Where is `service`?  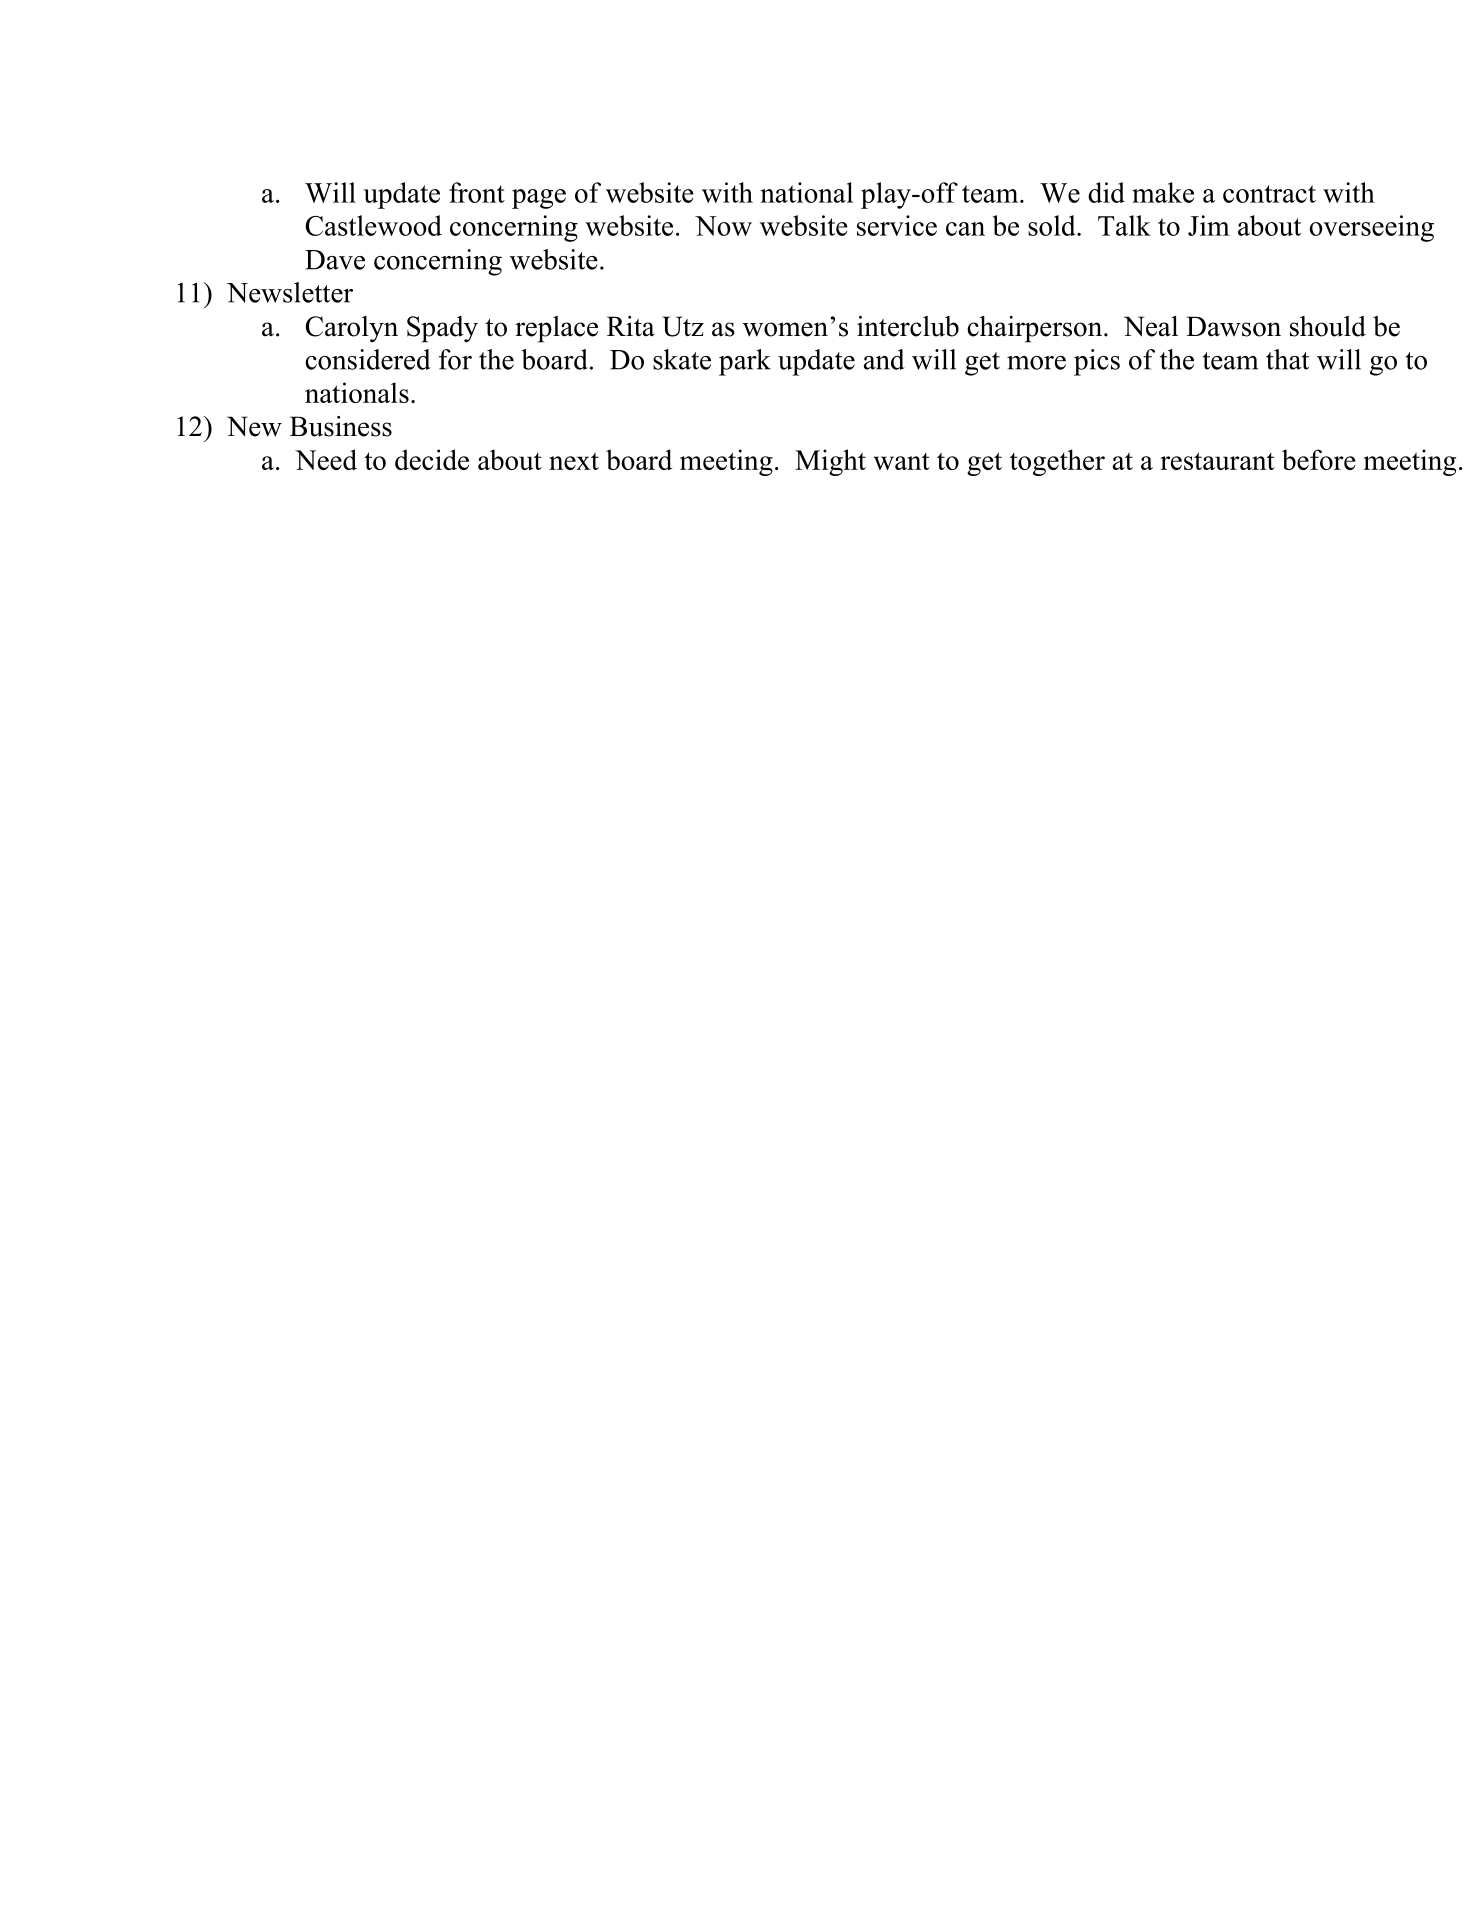
service is located at coordinates (897, 225).
